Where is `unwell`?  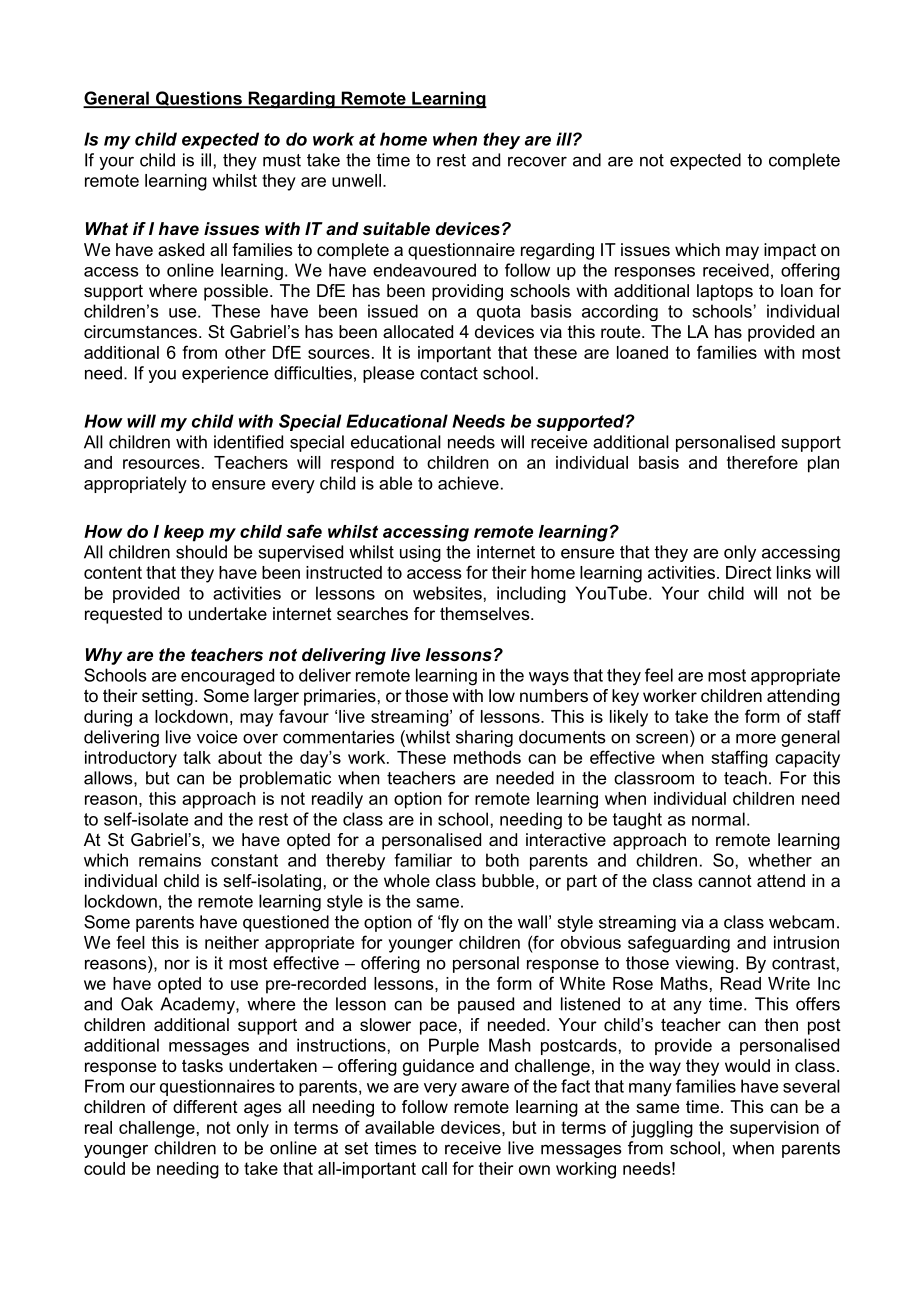 unwell is located at coordinates (356, 180).
